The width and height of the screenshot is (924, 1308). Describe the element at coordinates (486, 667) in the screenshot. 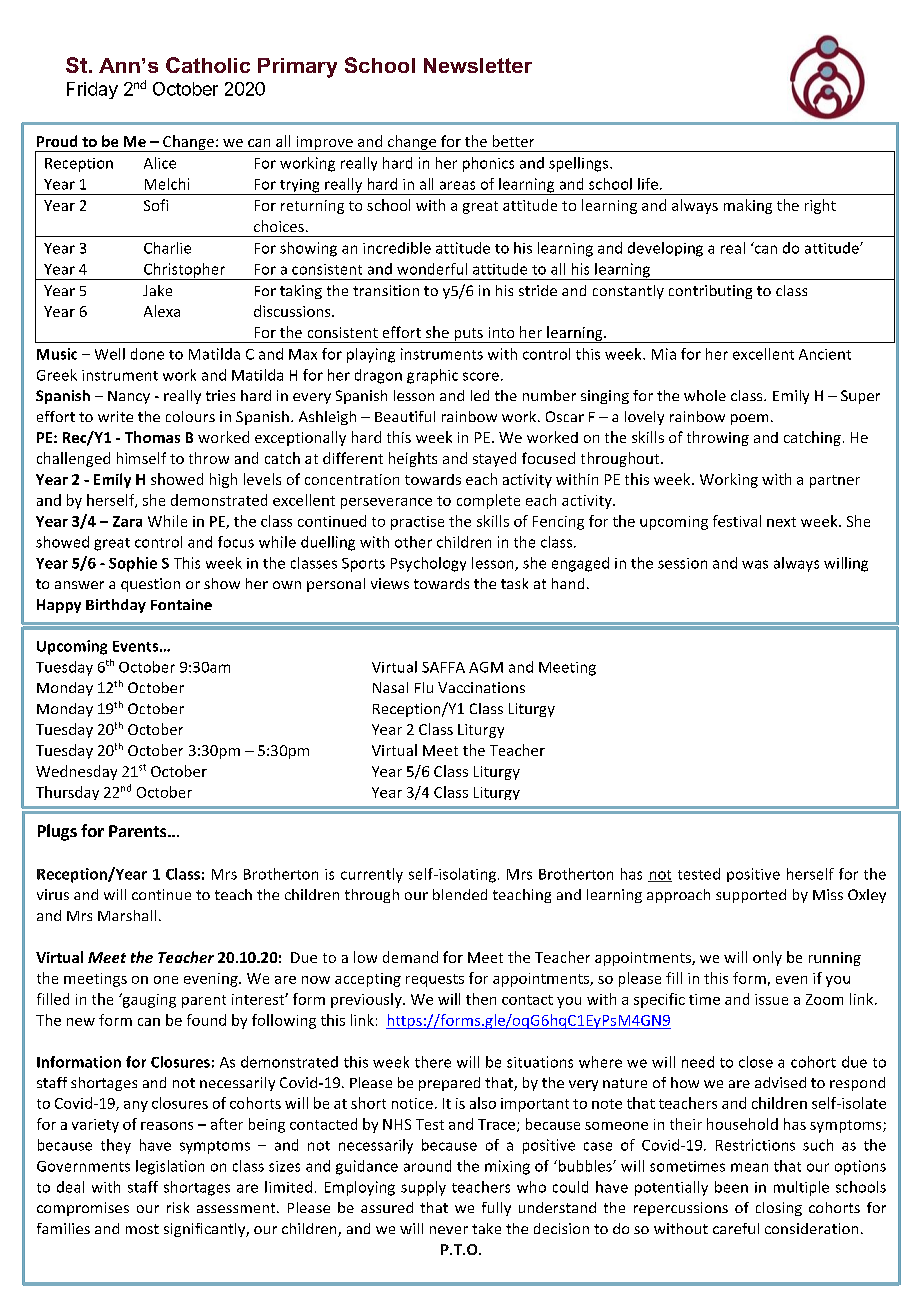

I see `AGM` at that location.
